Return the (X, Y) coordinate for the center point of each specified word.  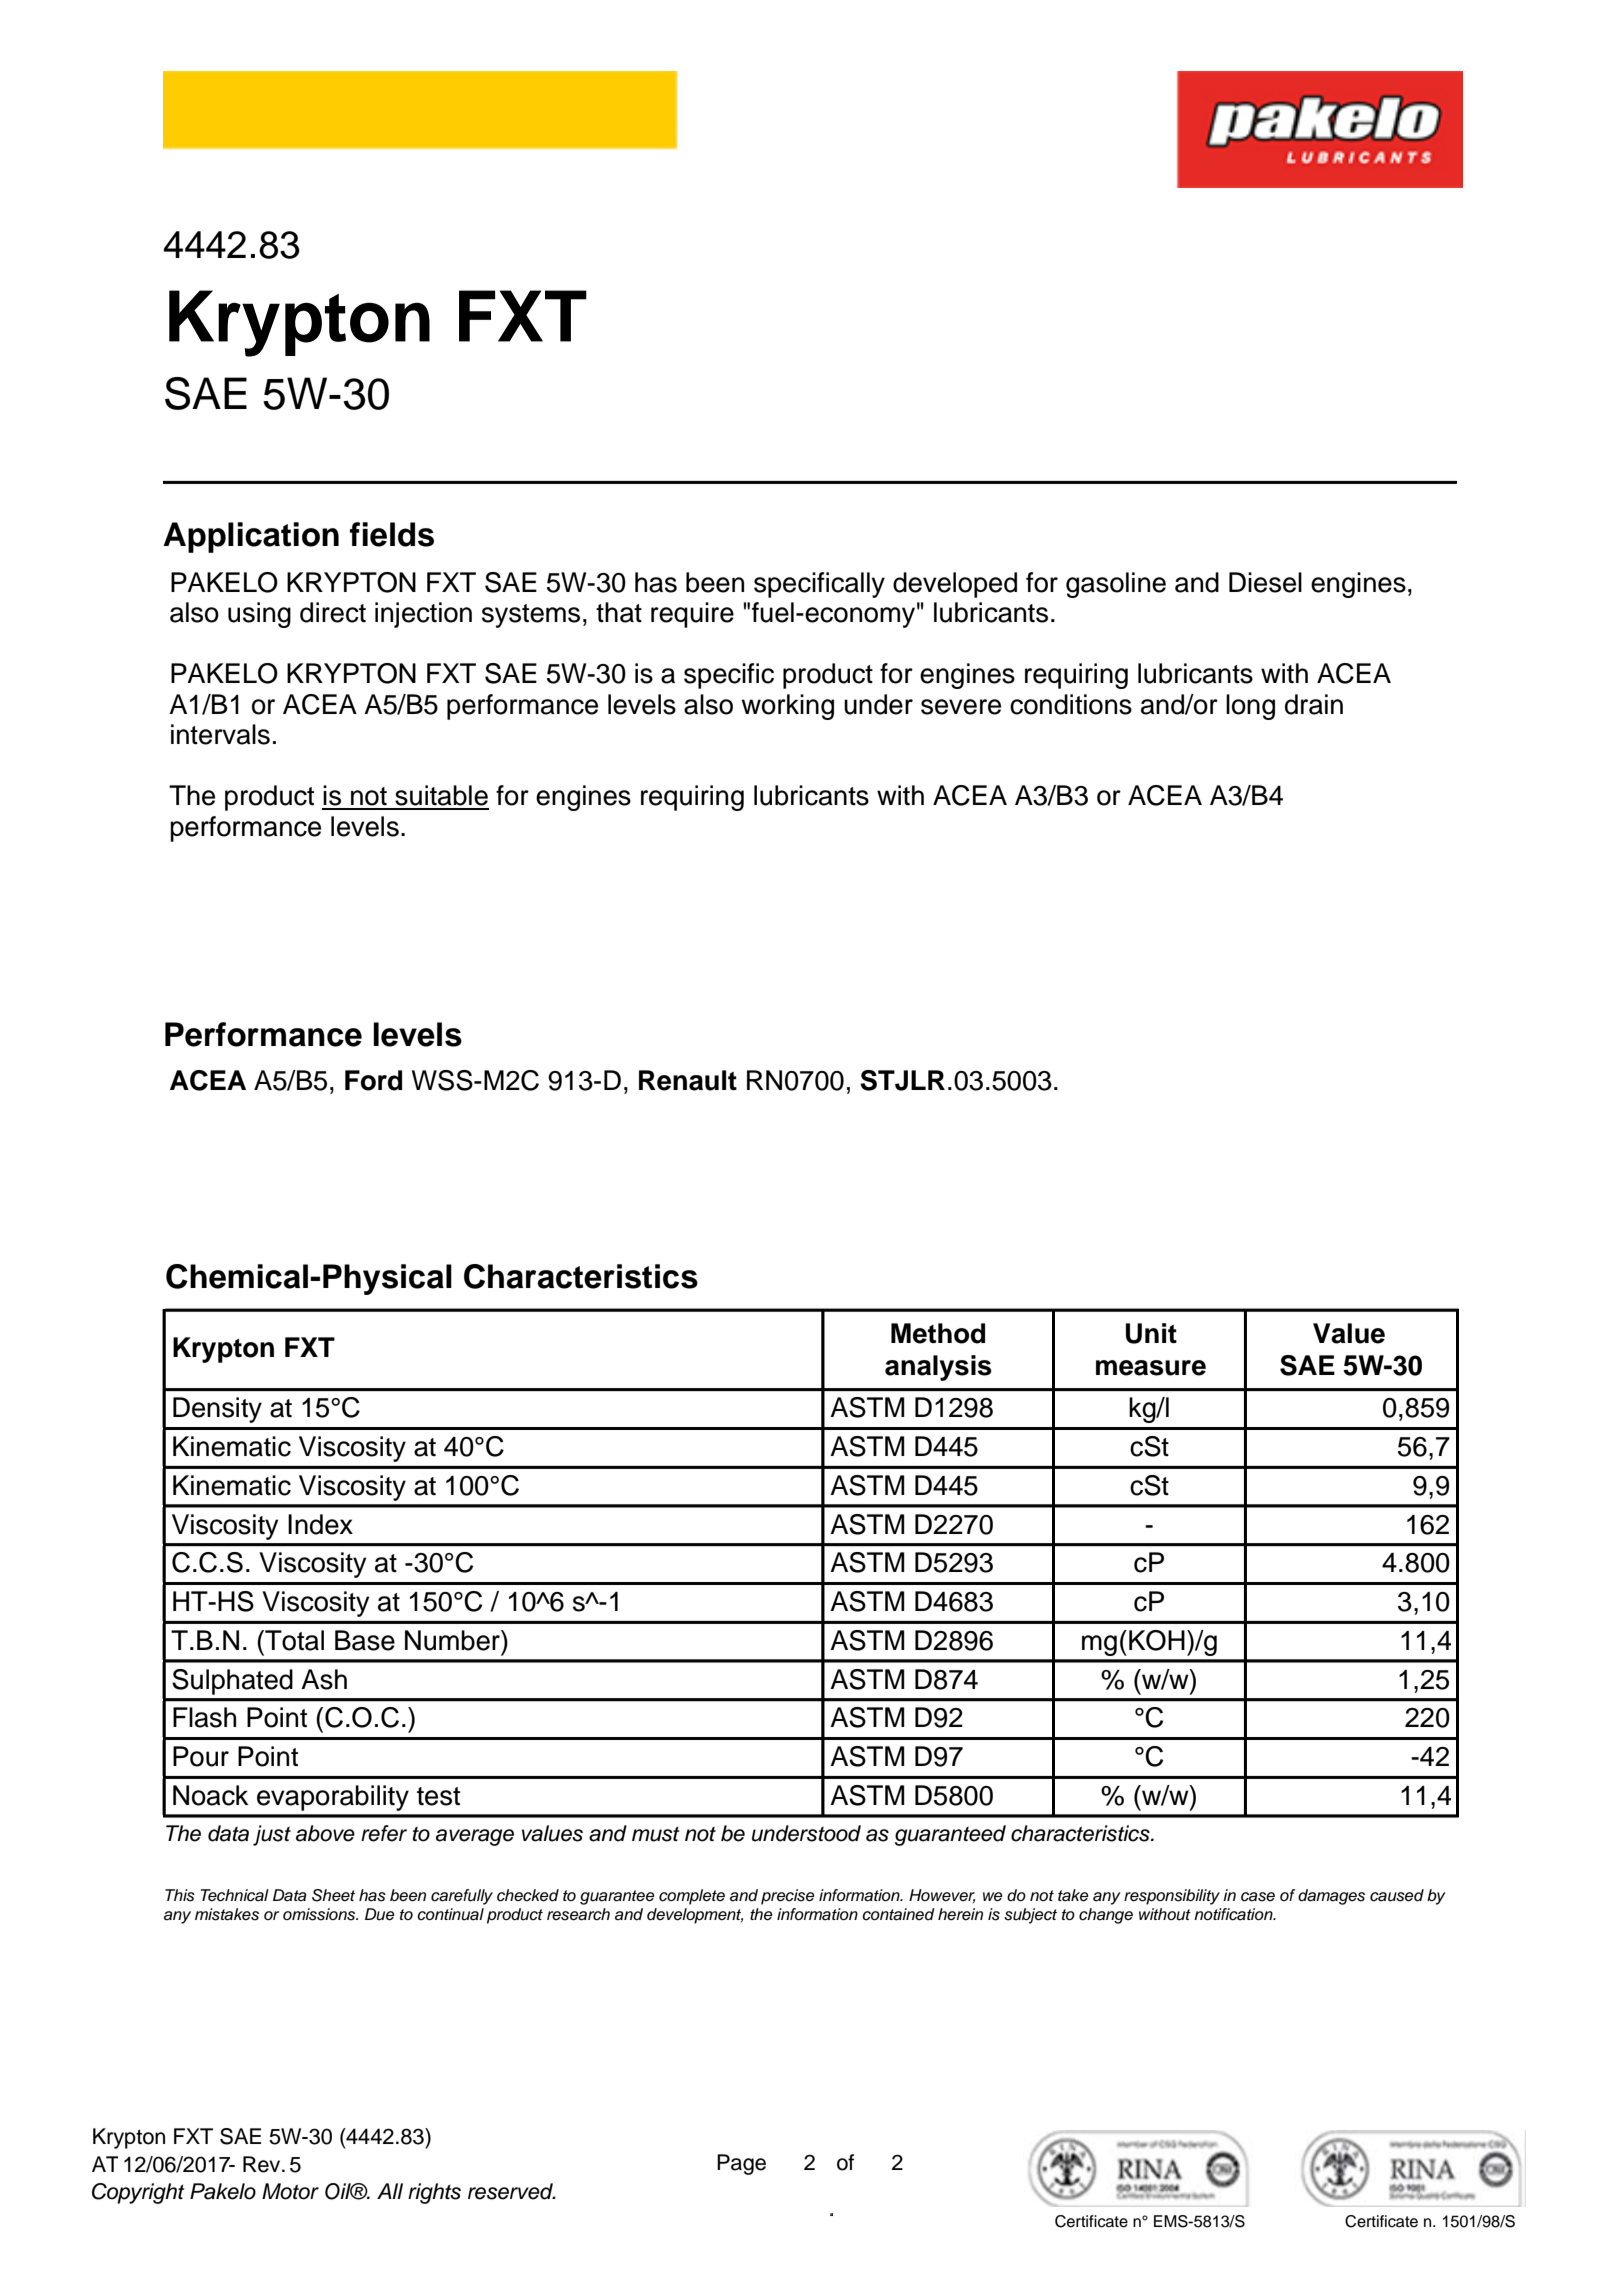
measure (1151, 1368)
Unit (1151, 1333)
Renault (688, 1080)
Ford (373, 1080)
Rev (263, 2164)
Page (741, 2164)
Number (453, 1640)
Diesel (1265, 582)
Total (293, 1640)
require (692, 615)
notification (1234, 1914)
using (259, 615)
